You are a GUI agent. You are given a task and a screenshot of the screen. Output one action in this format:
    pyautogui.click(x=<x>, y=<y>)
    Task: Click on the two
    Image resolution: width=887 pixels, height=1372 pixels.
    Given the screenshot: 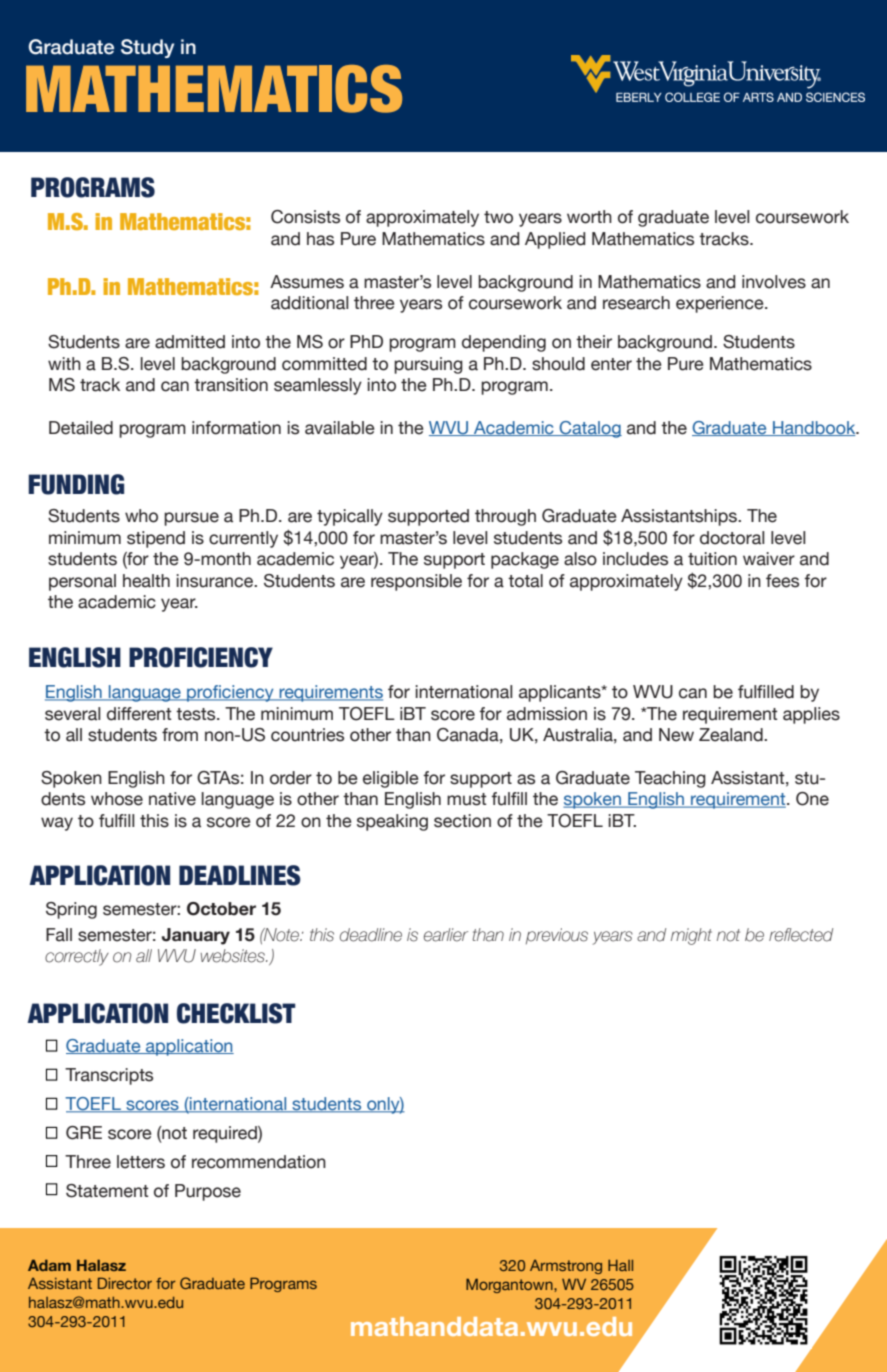 What is the action you would take?
    pyautogui.click(x=498, y=217)
